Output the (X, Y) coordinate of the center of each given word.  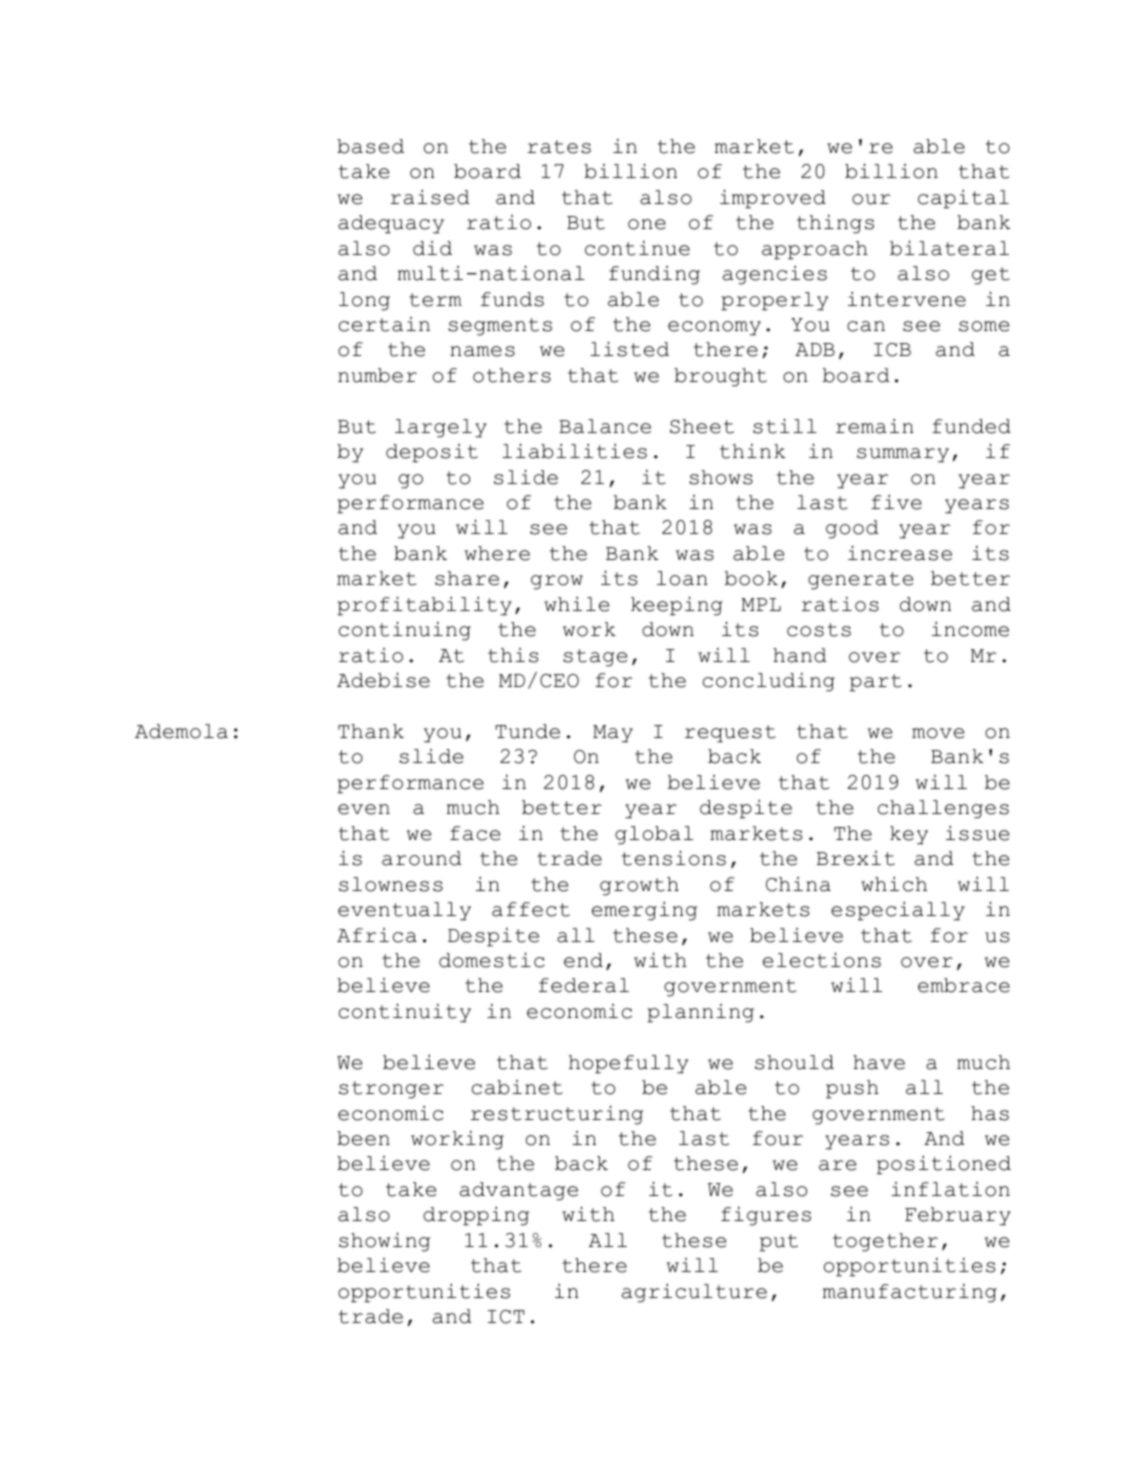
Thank (371, 731)
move (938, 733)
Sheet (702, 426)
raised (430, 197)
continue (637, 248)
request (730, 734)
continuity (405, 1013)
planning (700, 1013)
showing (384, 1242)
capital (963, 199)
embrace (964, 985)
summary (903, 455)
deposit (432, 453)
